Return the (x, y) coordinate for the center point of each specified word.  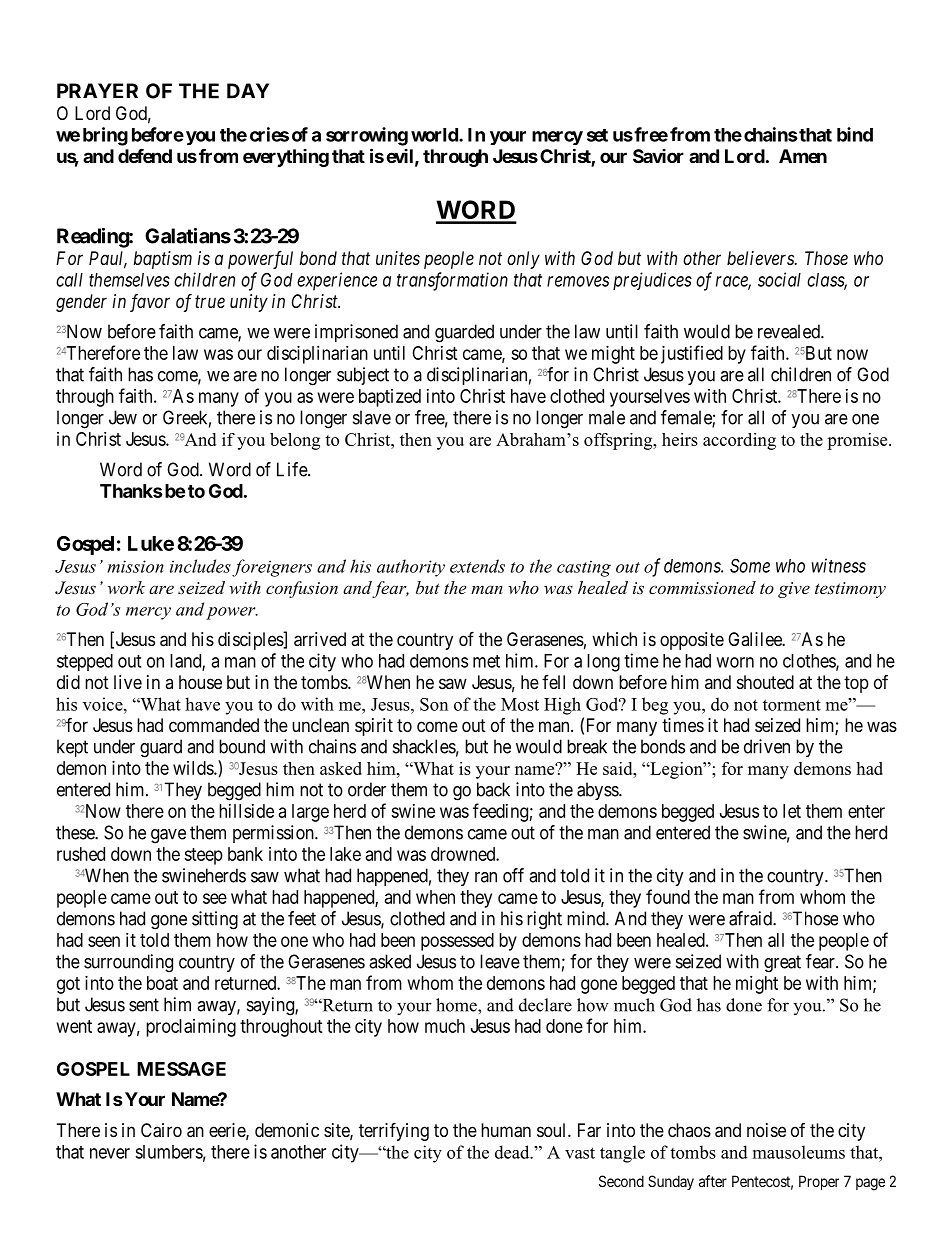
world (435, 135)
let (792, 811)
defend (145, 156)
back (493, 789)
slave (372, 417)
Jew (123, 417)
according (739, 441)
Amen (803, 156)
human (506, 1130)
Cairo (161, 1130)
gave (168, 836)
